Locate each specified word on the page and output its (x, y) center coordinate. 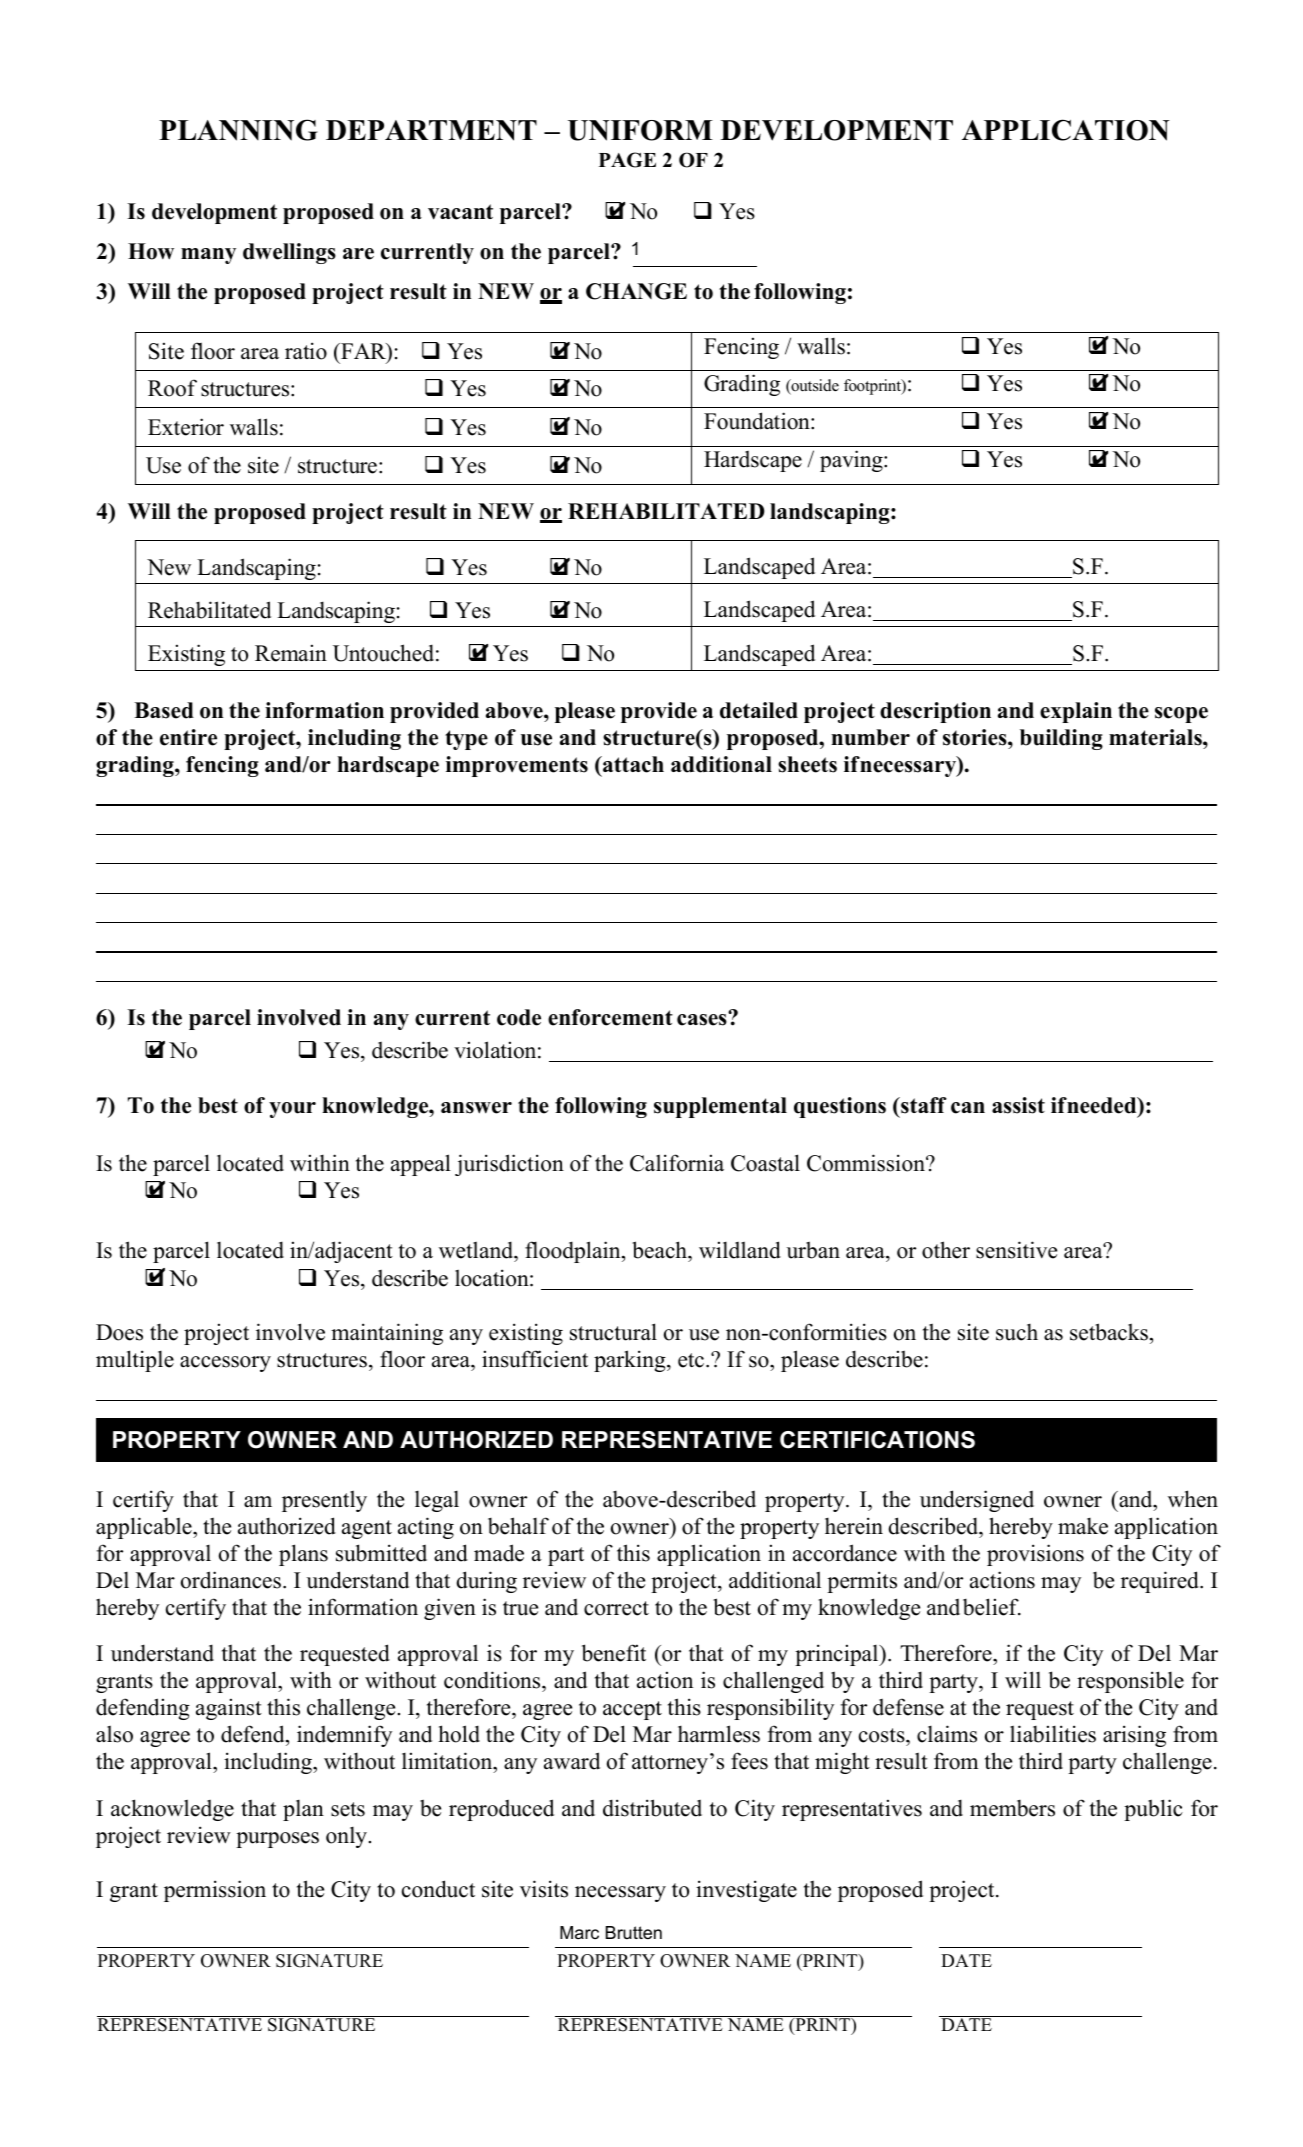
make (1083, 1526)
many (208, 256)
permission (215, 1891)
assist (1018, 1105)
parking (631, 1361)
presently (324, 1501)
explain (1076, 712)
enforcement (610, 1017)
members (1012, 1808)
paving (852, 461)
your (292, 1110)
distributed (652, 1808)
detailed (759, 710)
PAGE (627, 160)
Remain (291, 653)
